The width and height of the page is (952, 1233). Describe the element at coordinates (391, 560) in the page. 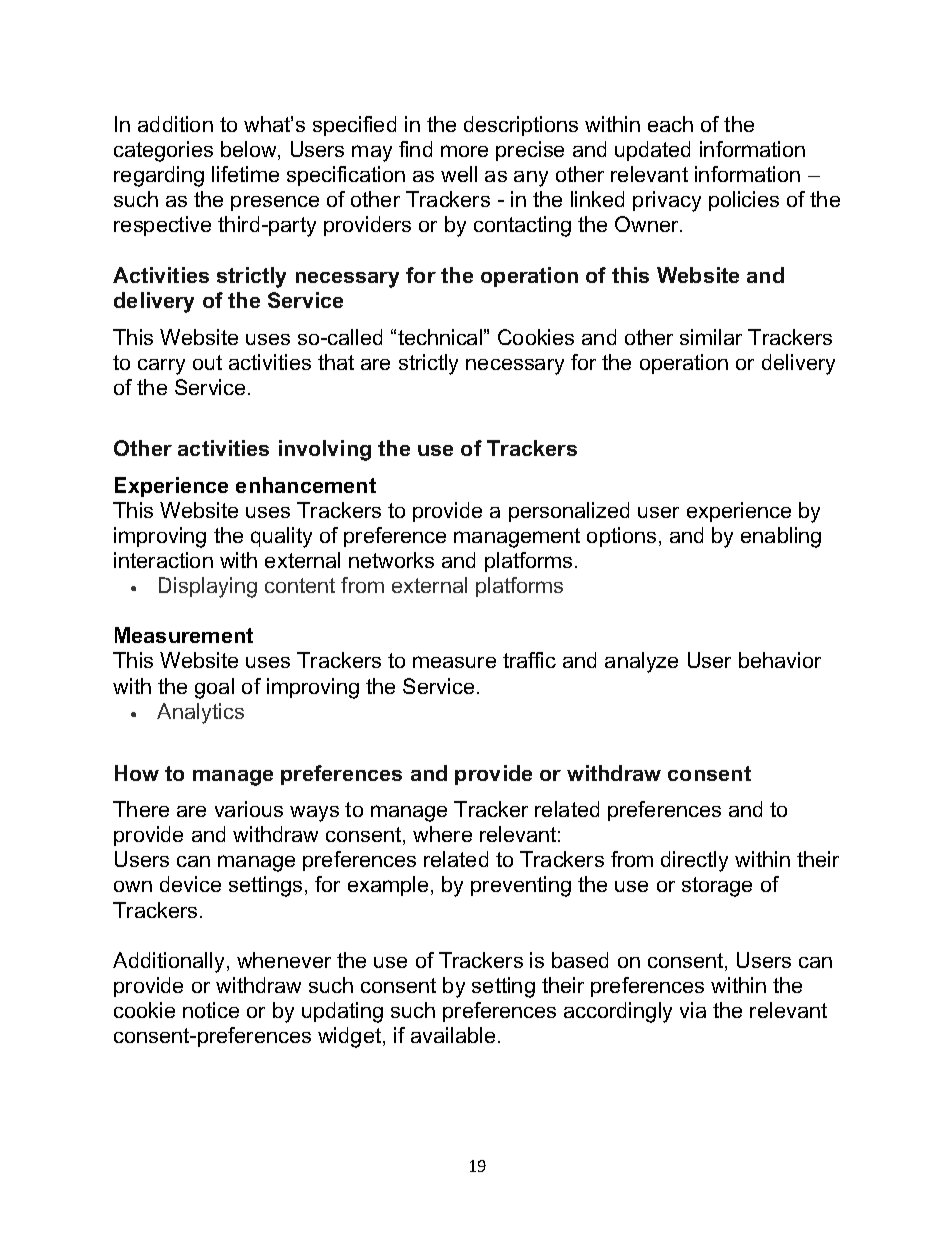

I see `networks` at that location.
